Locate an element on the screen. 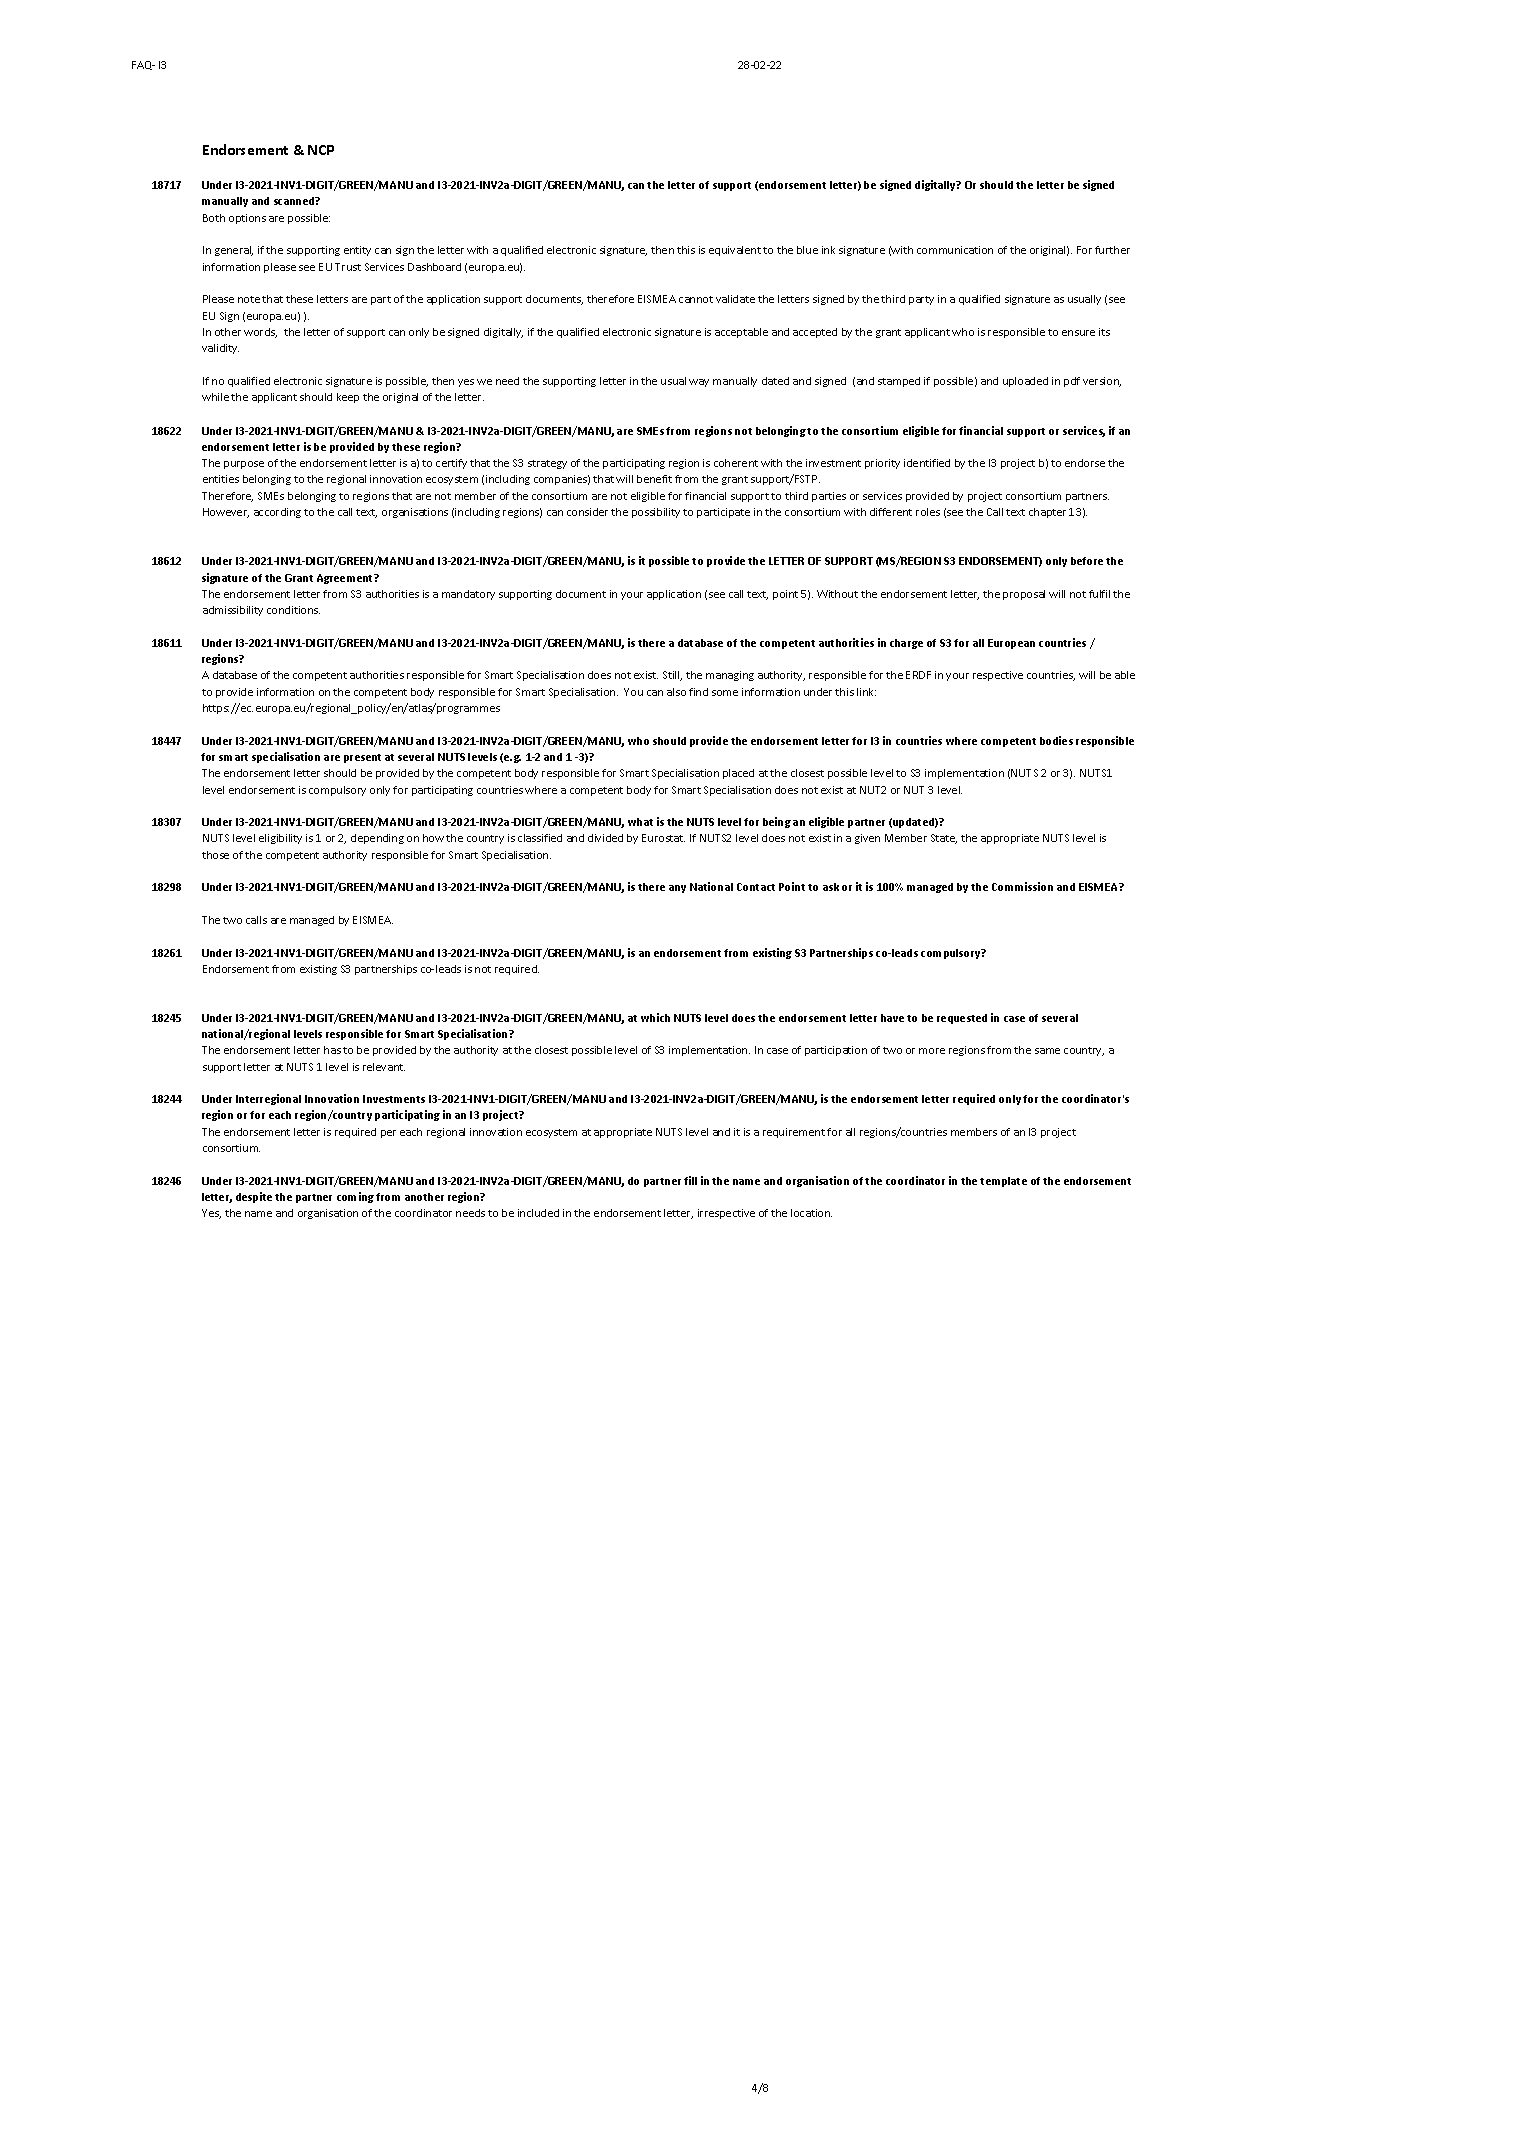 Image resolution: width=1524 pixels, height=2156 pixels. coming is located at coordinates (355, 1197).
